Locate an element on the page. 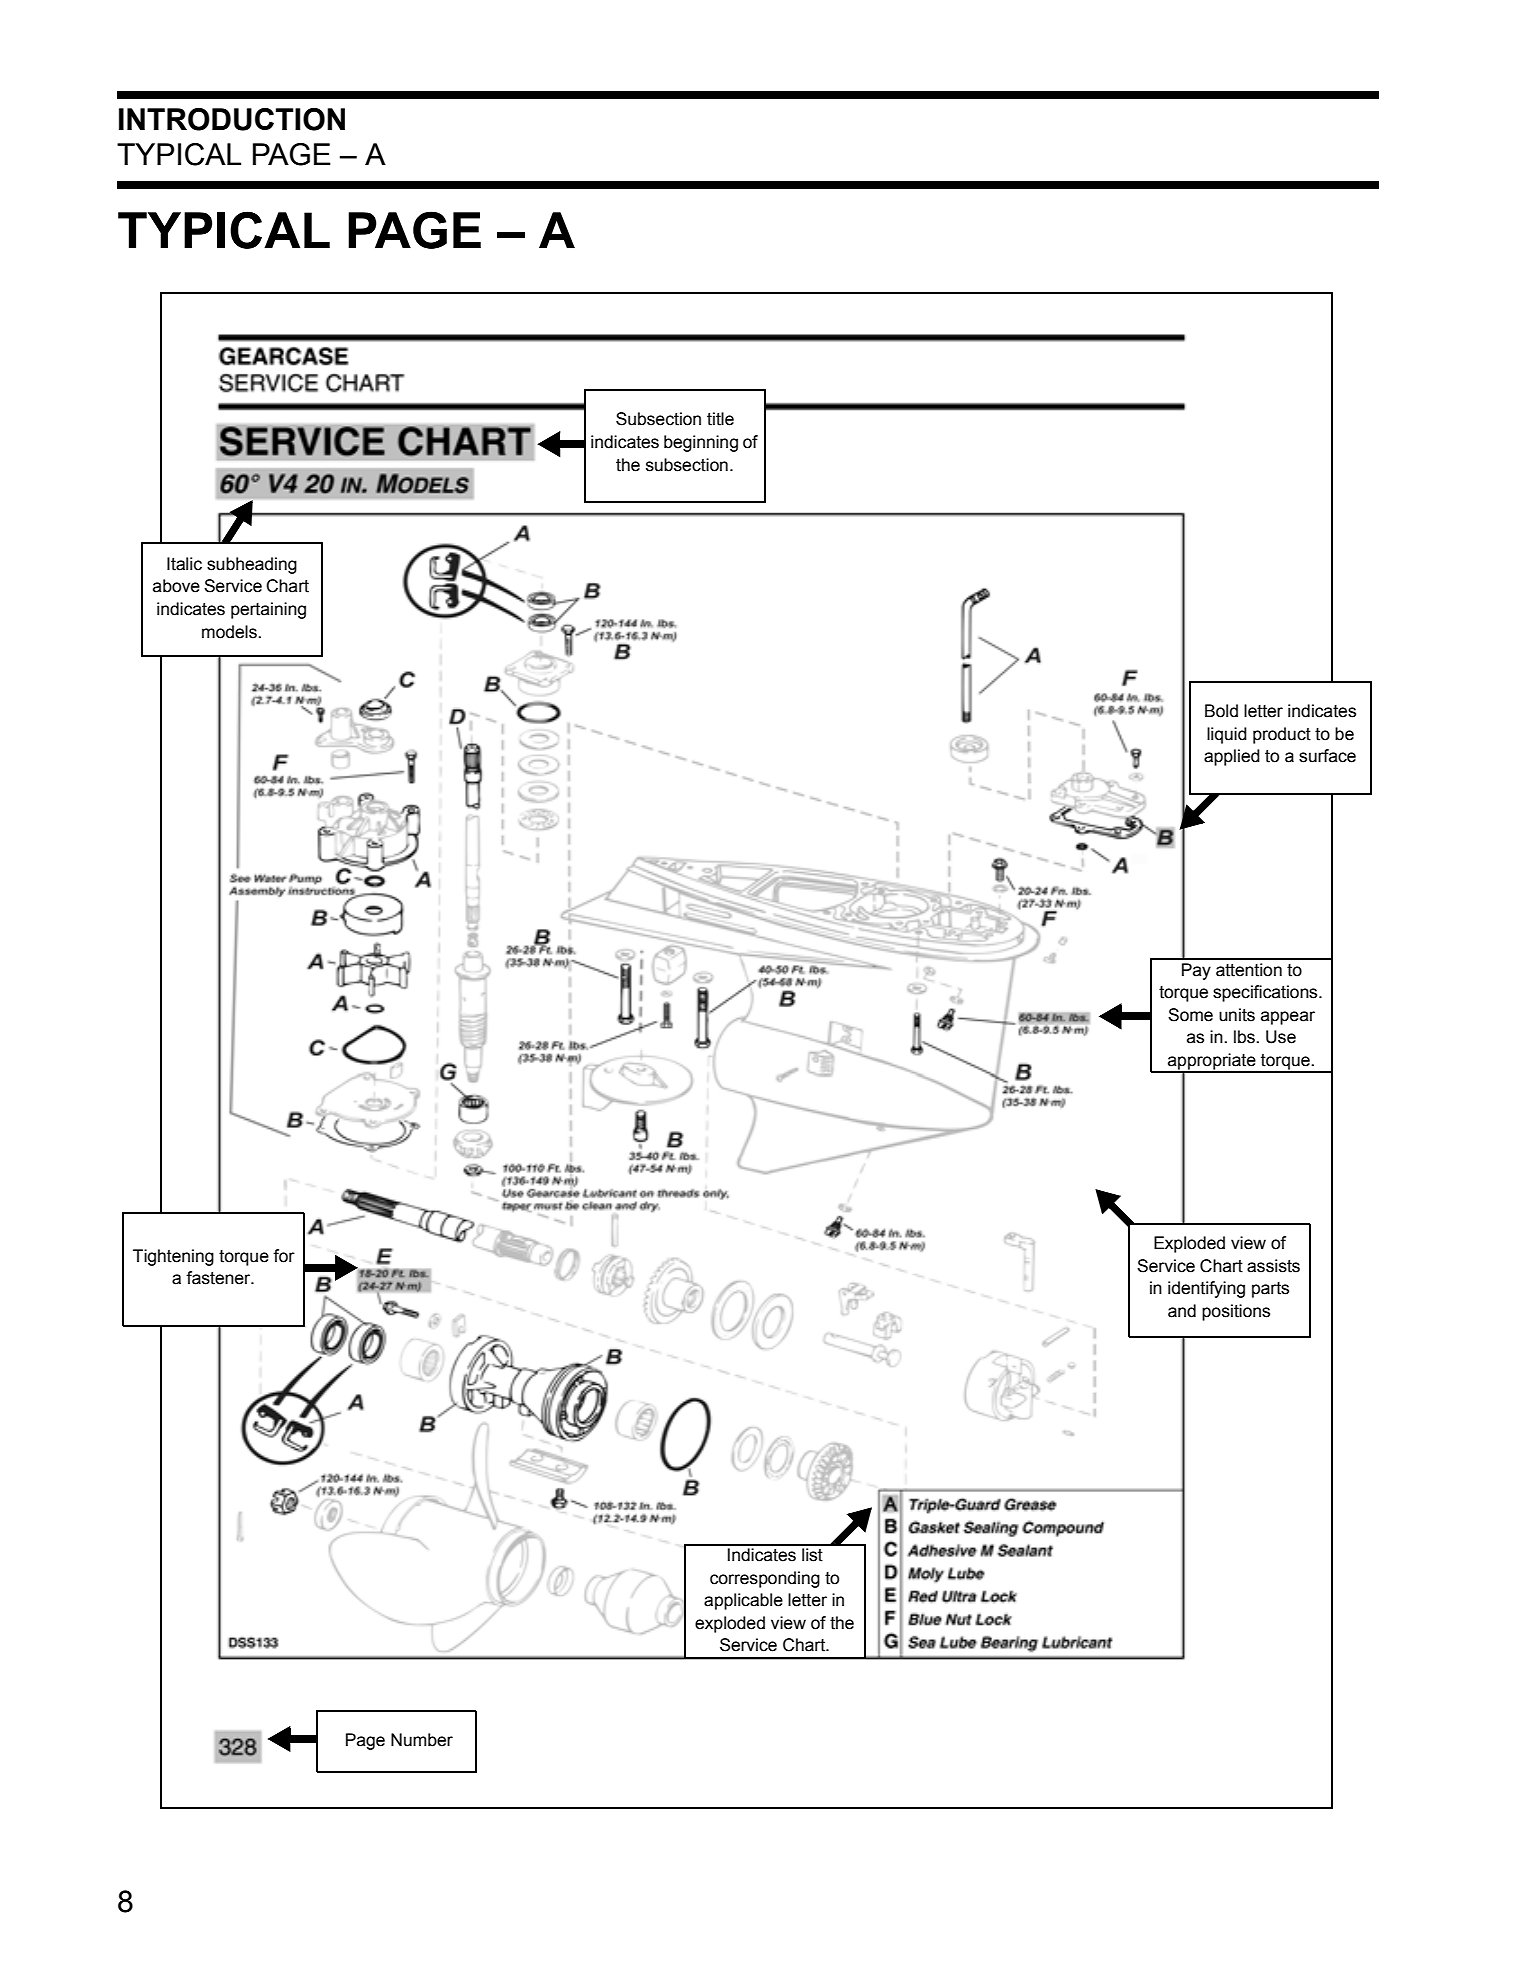 This document has height=1983, width=1532. Number is located at coordinates (422, 1740).
